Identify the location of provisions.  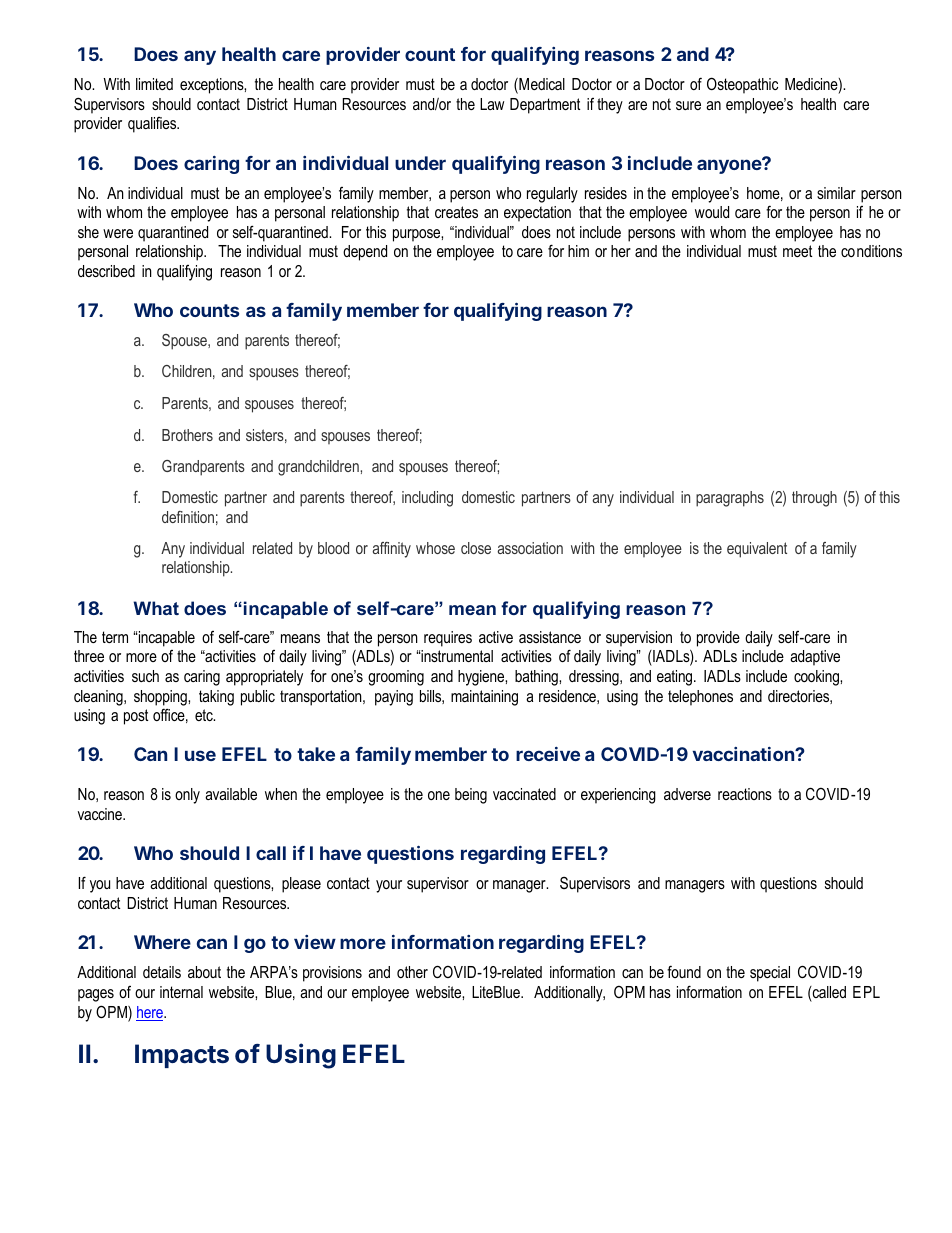
(332, 974).
